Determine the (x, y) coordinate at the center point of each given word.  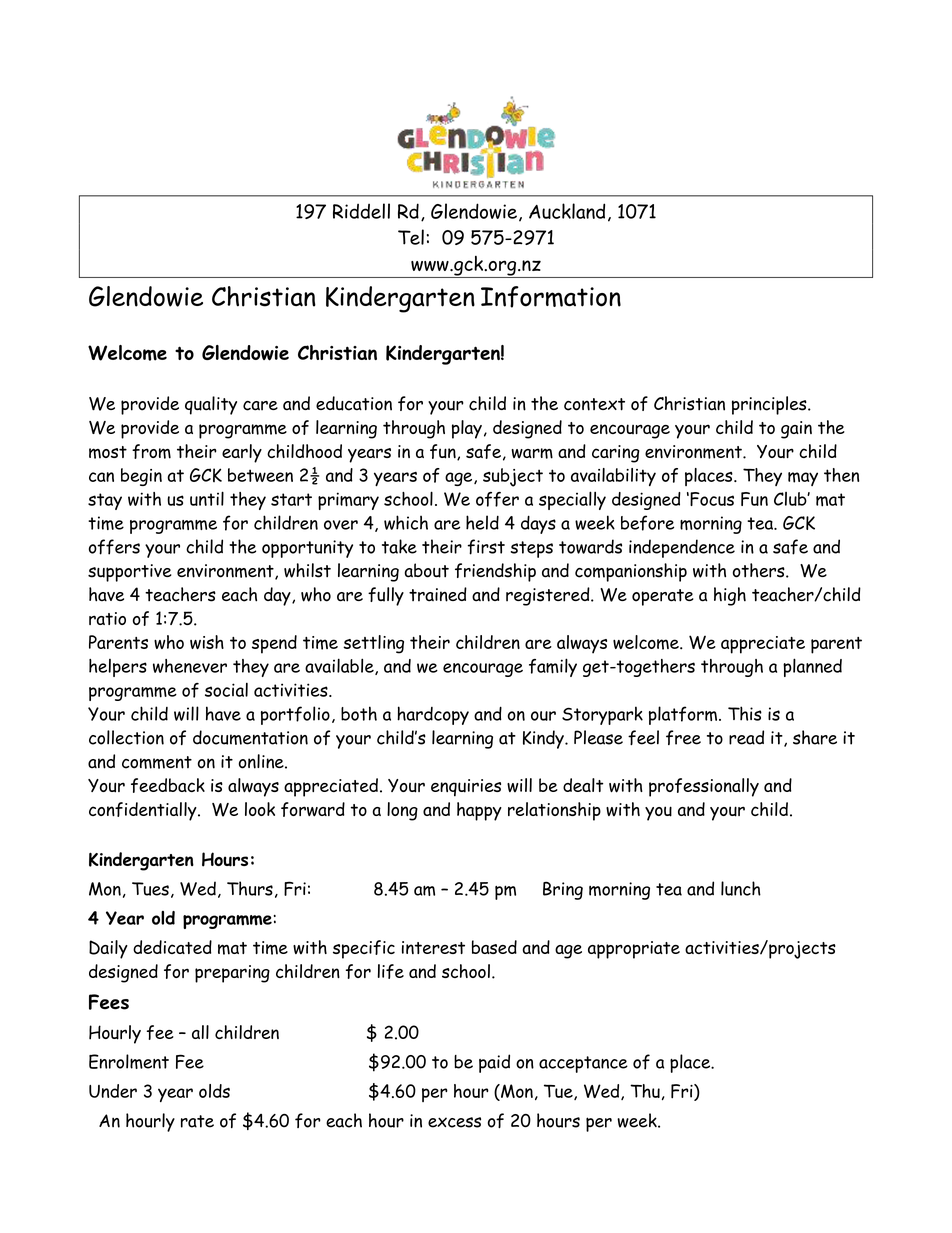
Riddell (361, 211)
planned (812, 667)
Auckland (567, 211)
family (553, 667)
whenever (190, 666)
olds (214, 1091)
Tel (411, 237)
